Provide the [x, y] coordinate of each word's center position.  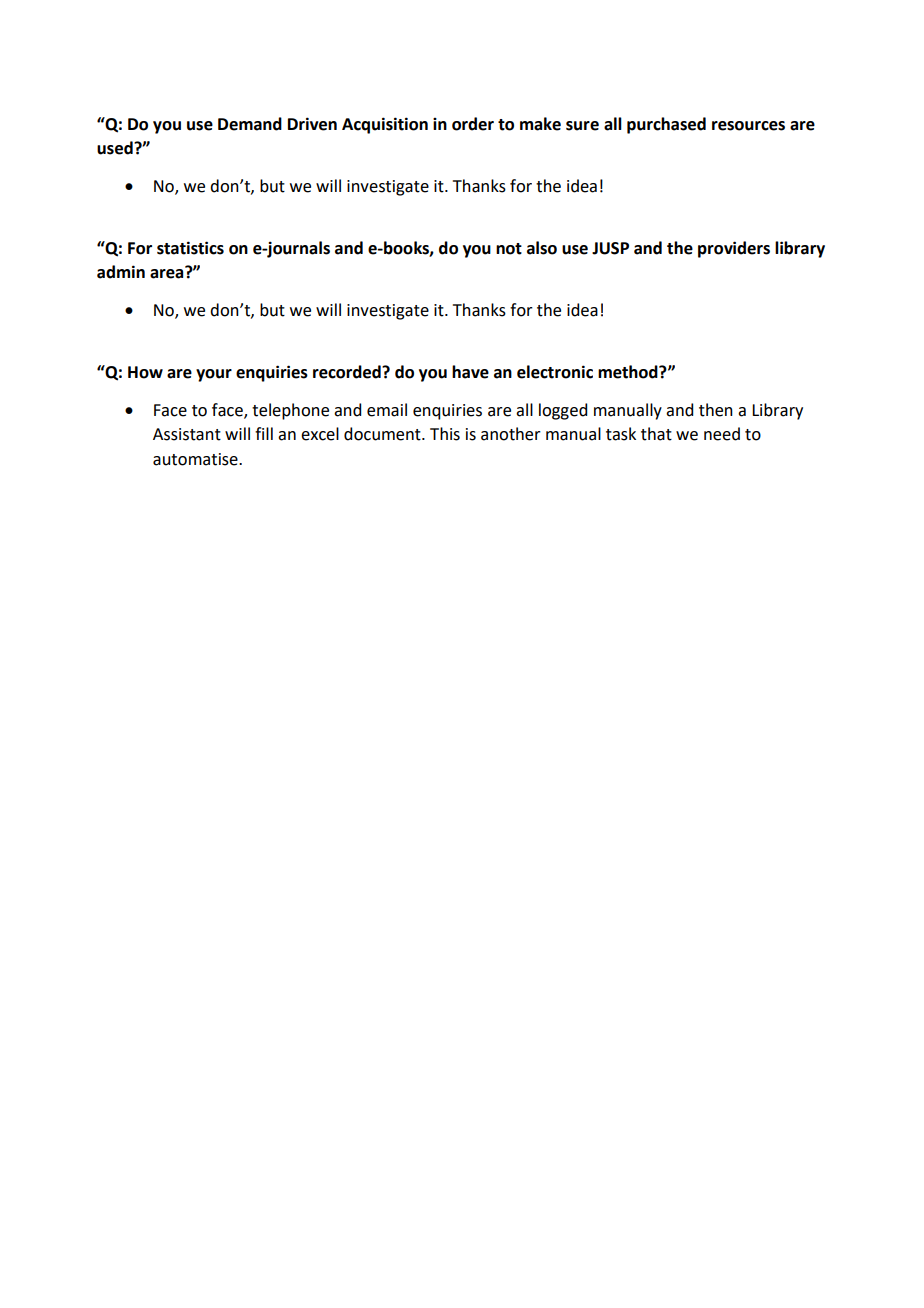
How [145, 372]
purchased [666, 125]
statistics [190, 248]
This [445, 434]
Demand [250, 124]
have [470, 372]
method [629, 372]
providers [734, 249]
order [473, 124]
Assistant [187, 434]
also [542, 248]
